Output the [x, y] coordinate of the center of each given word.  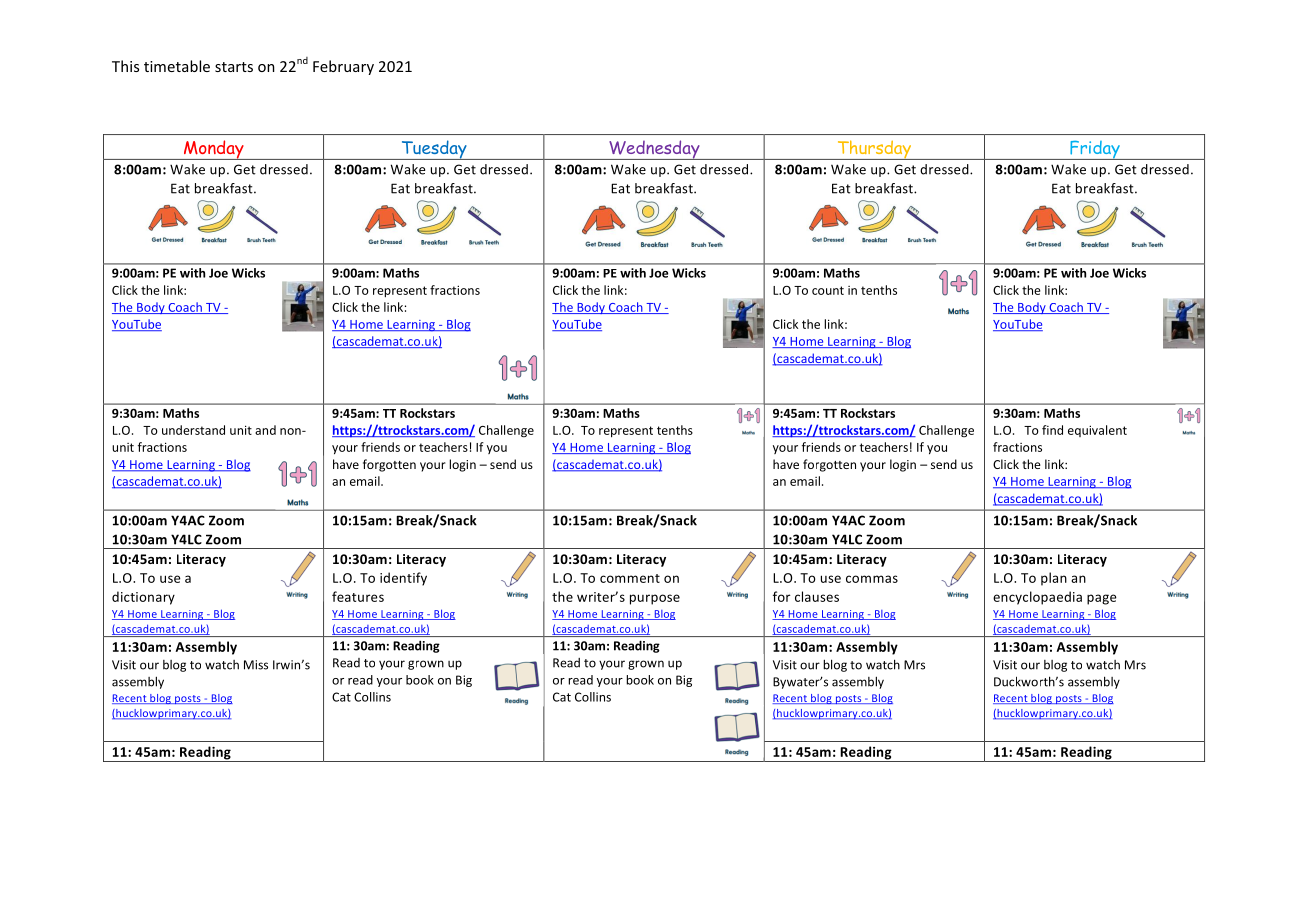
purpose [655, 599]
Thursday [874, 150]
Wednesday [654, 150]
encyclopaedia [1037, 598]
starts [234, 67]
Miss [256, 665]
